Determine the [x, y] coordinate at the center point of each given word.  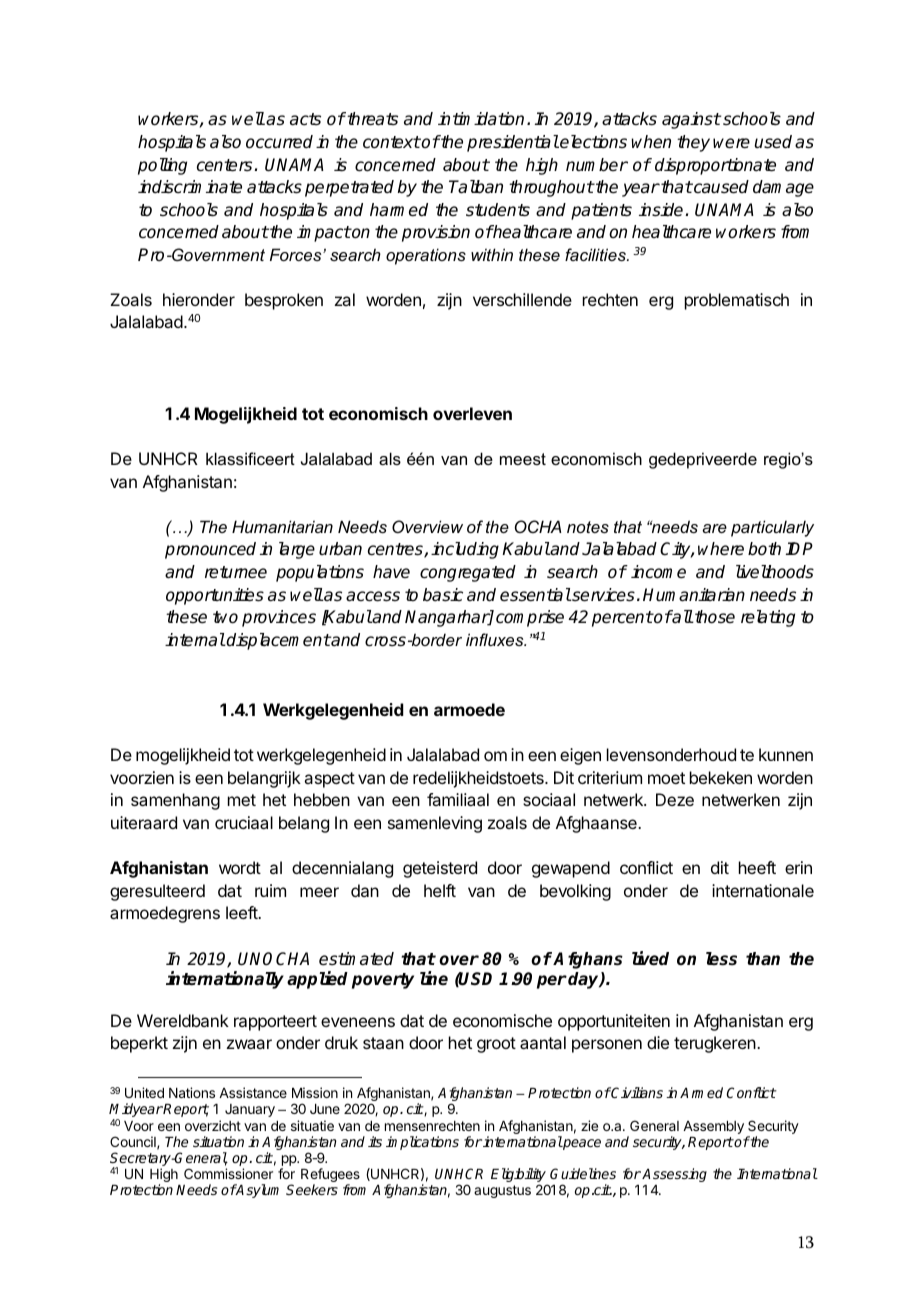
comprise [530, 618]
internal [195, 640]
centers [226, 165]
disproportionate [715, 166]
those [714, 617]
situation [218, 1141]
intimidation [481, 119]
